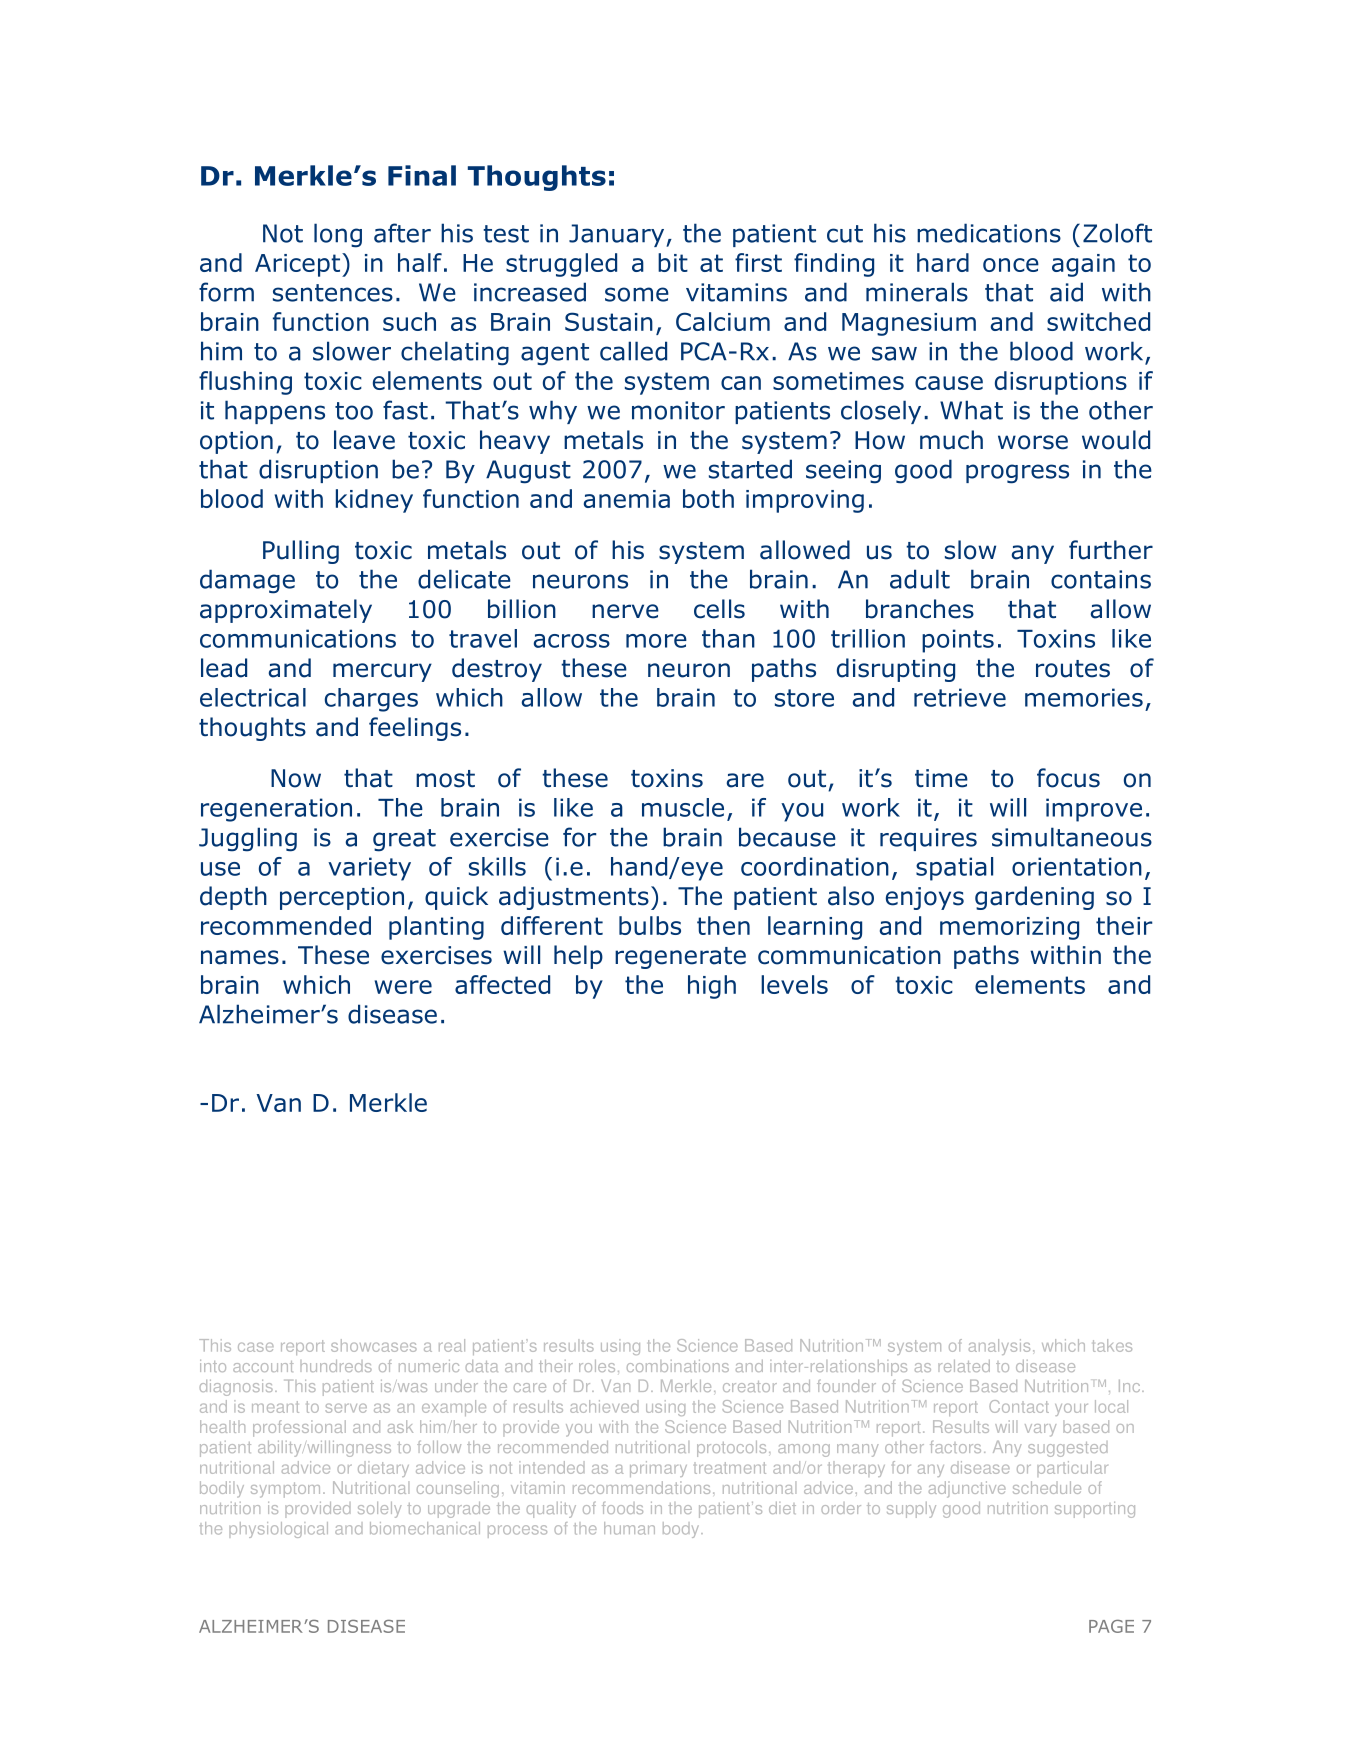 Image resolution: width=1351 pixels, height=1749 pixels. What do you see at coordinates (618, 235) in the image?
I see `January` at bounding box center [618, 235].
